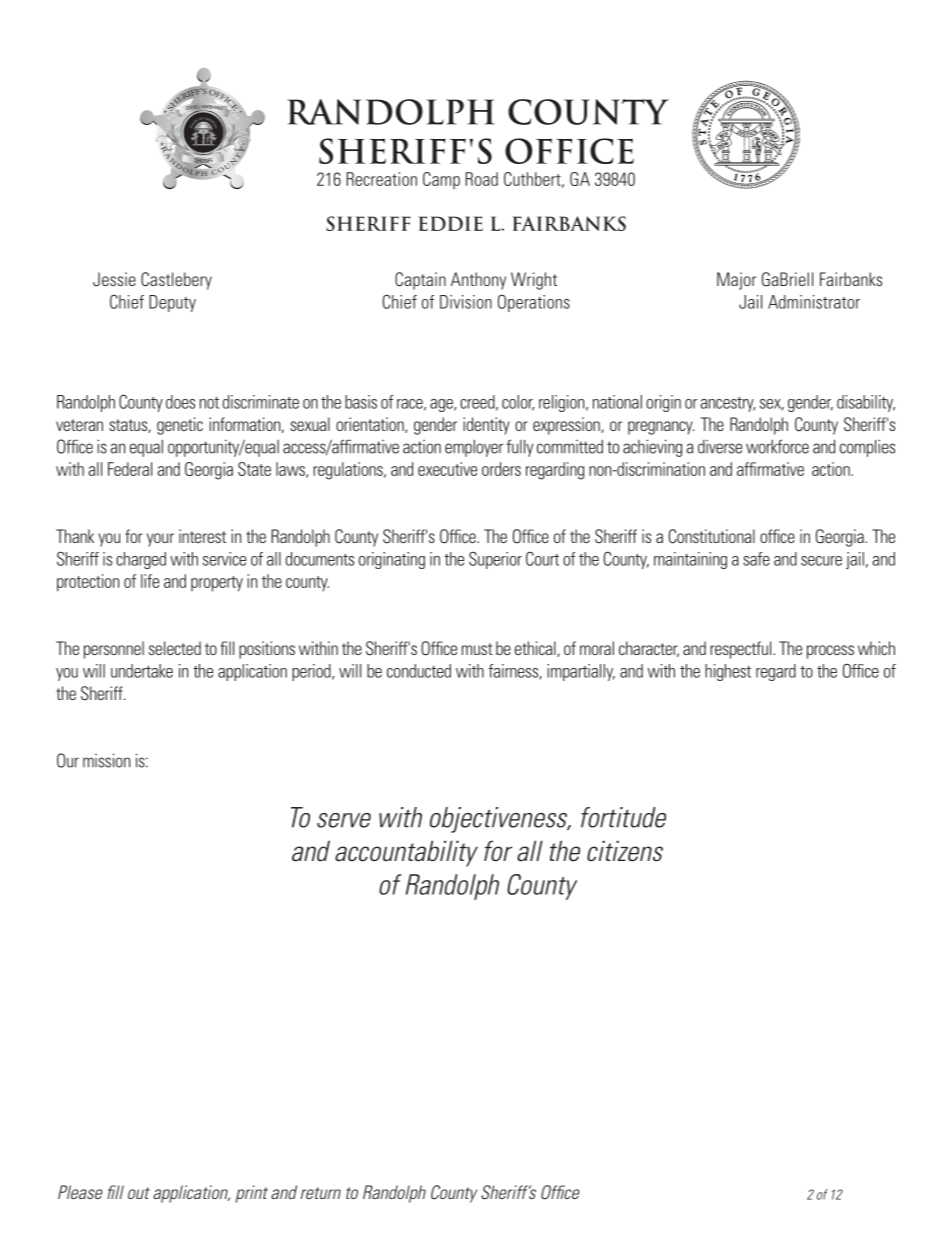  I want to click on safe, so click(756, 559).
